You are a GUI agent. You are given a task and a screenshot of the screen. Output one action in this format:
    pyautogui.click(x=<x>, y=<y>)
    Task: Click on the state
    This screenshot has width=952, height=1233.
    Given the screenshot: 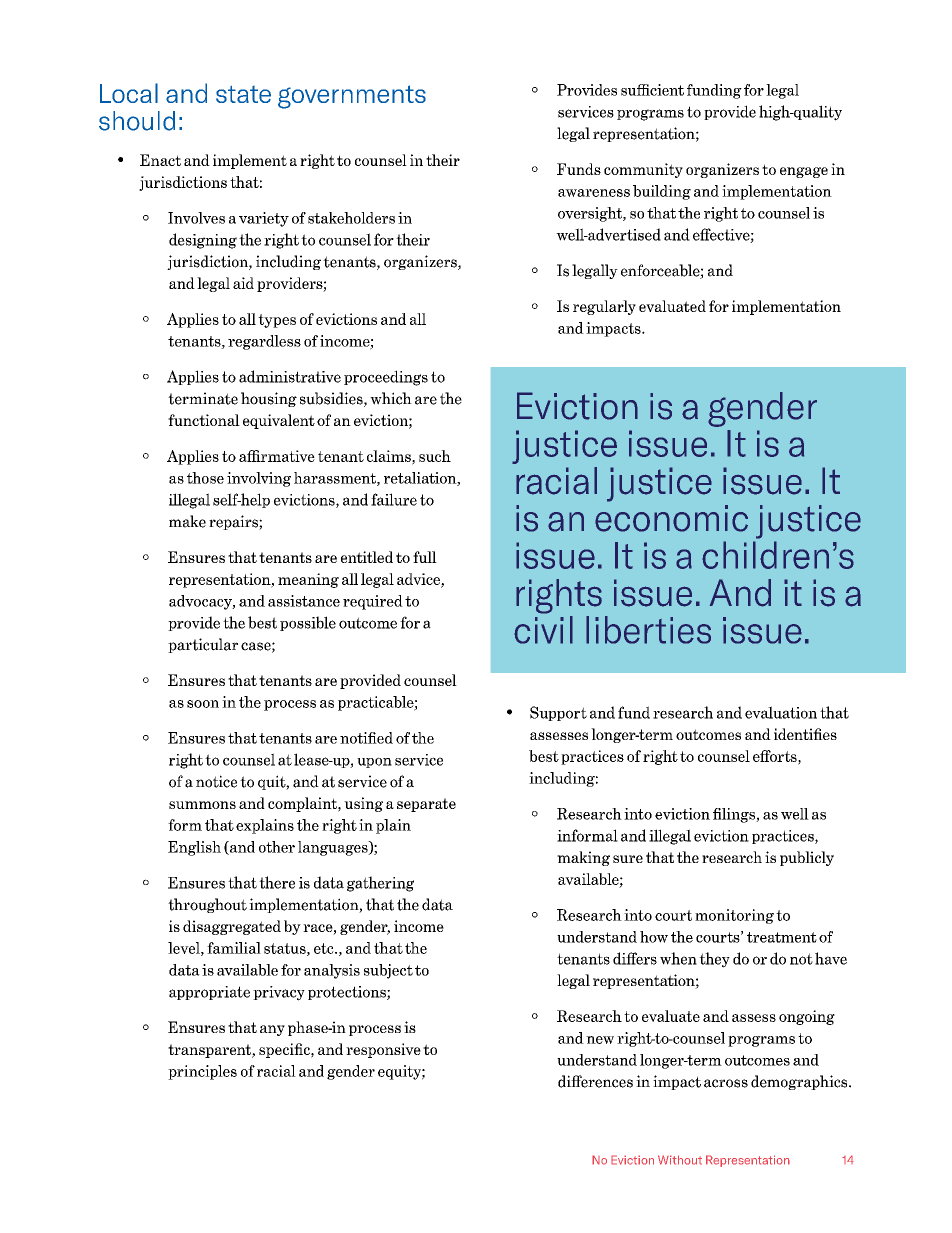 What is the action you would take?
    pyautogui.click(x=243, y=94)
